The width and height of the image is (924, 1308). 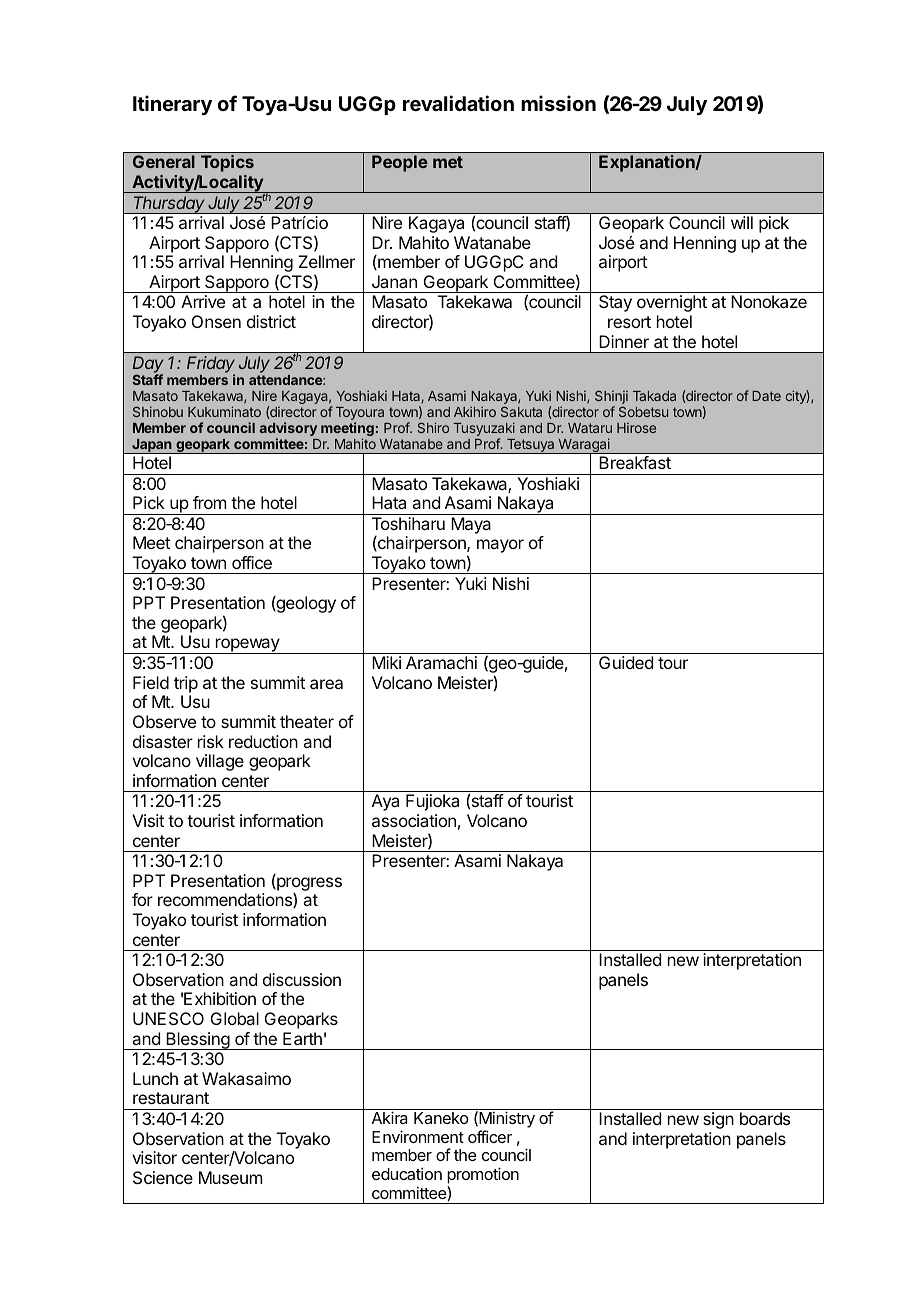 What do you see at coordinates (414, 820) in the image?
I see `association` at bounding box center [414, 820].
